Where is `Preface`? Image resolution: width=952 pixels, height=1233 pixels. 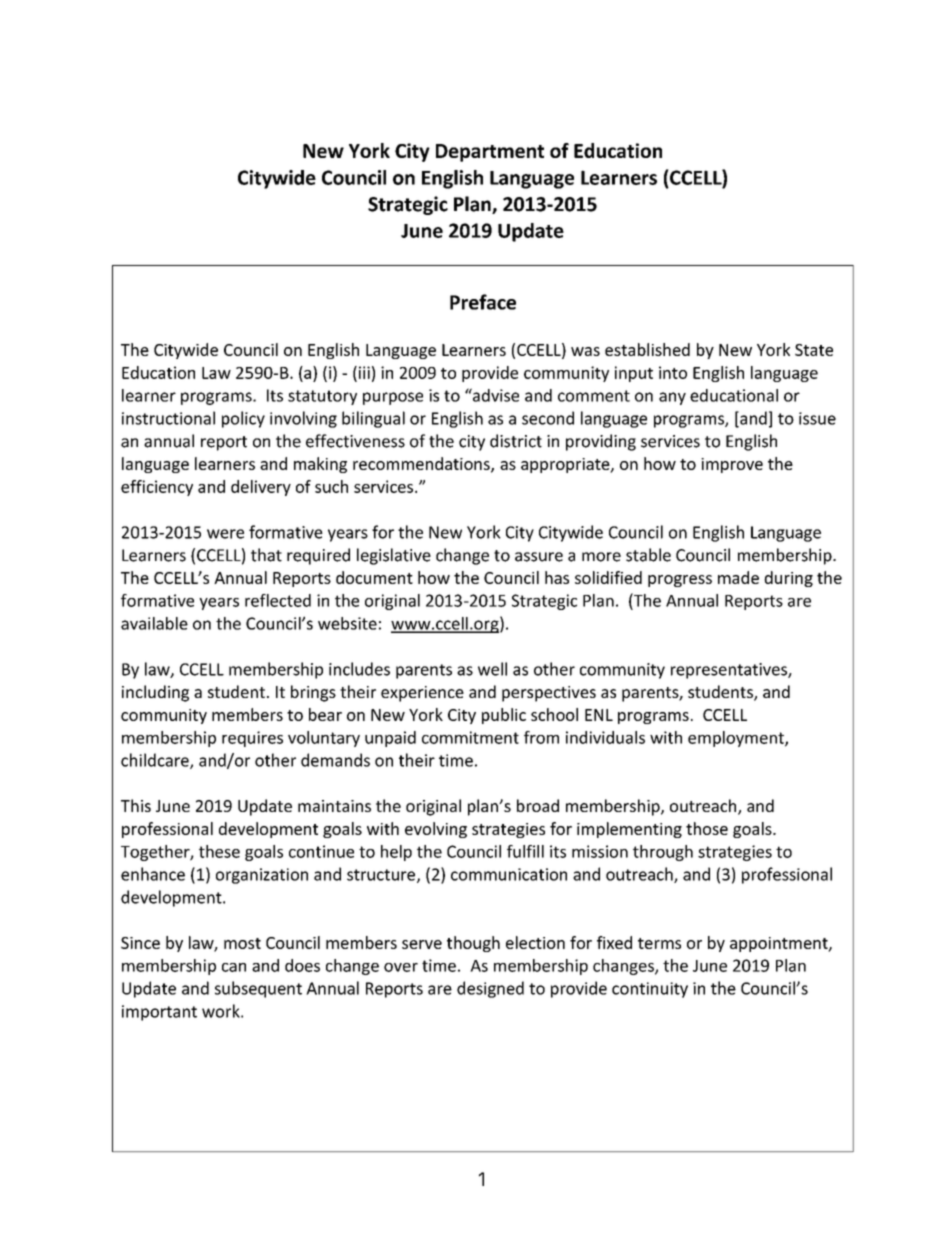 Preface is located at coordinates (483, 302).
